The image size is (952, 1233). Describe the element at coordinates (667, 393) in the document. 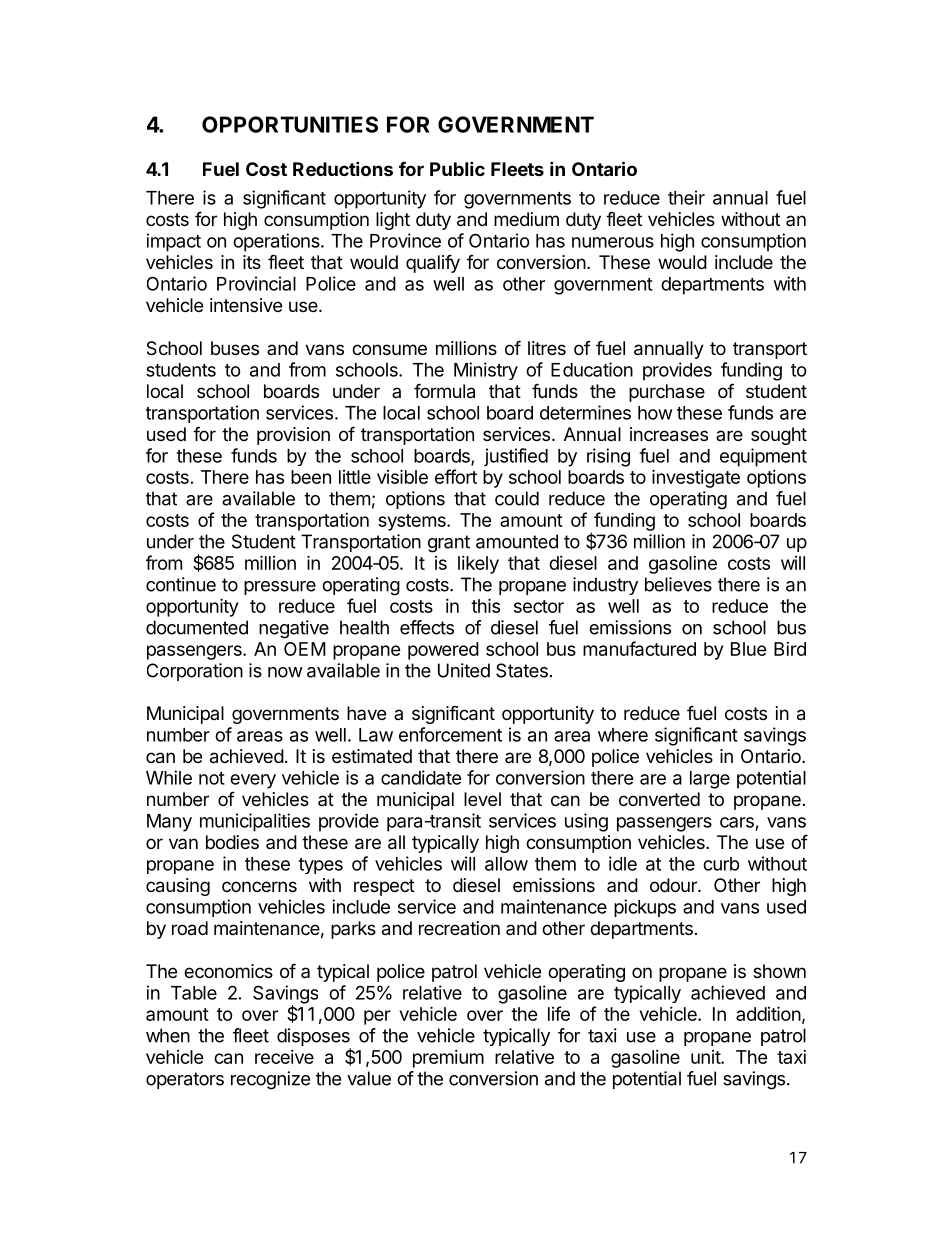

I see `purchase` at that location.
